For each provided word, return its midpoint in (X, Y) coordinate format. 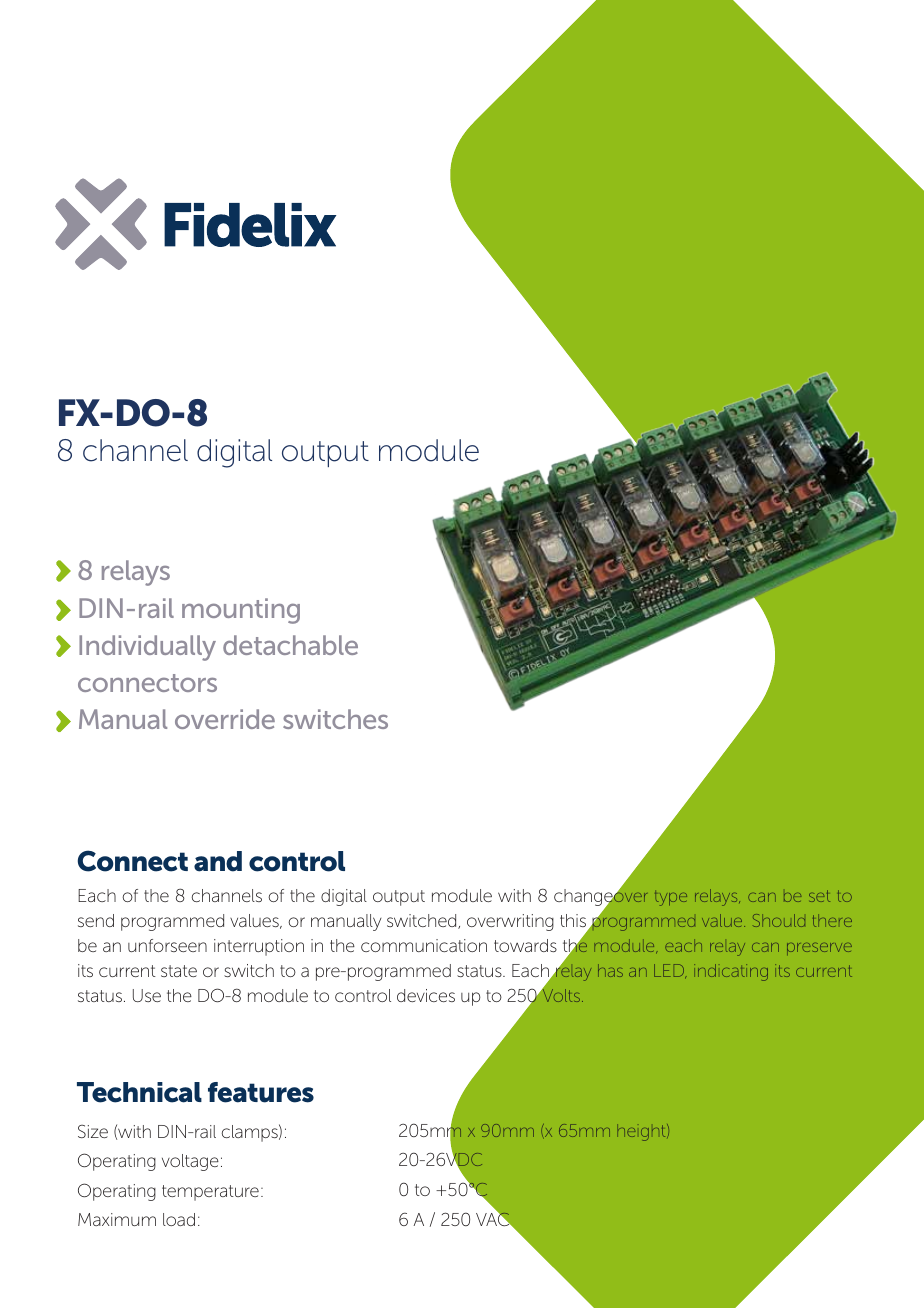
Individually (147, 648)
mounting (241, 611)
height (642, 1132)
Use (147, 995)
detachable (290, 645)
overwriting (510, 922)
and (218, 861)
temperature (210, 1193)
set (819, 896)
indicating (731, 972)
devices (426, 995)
